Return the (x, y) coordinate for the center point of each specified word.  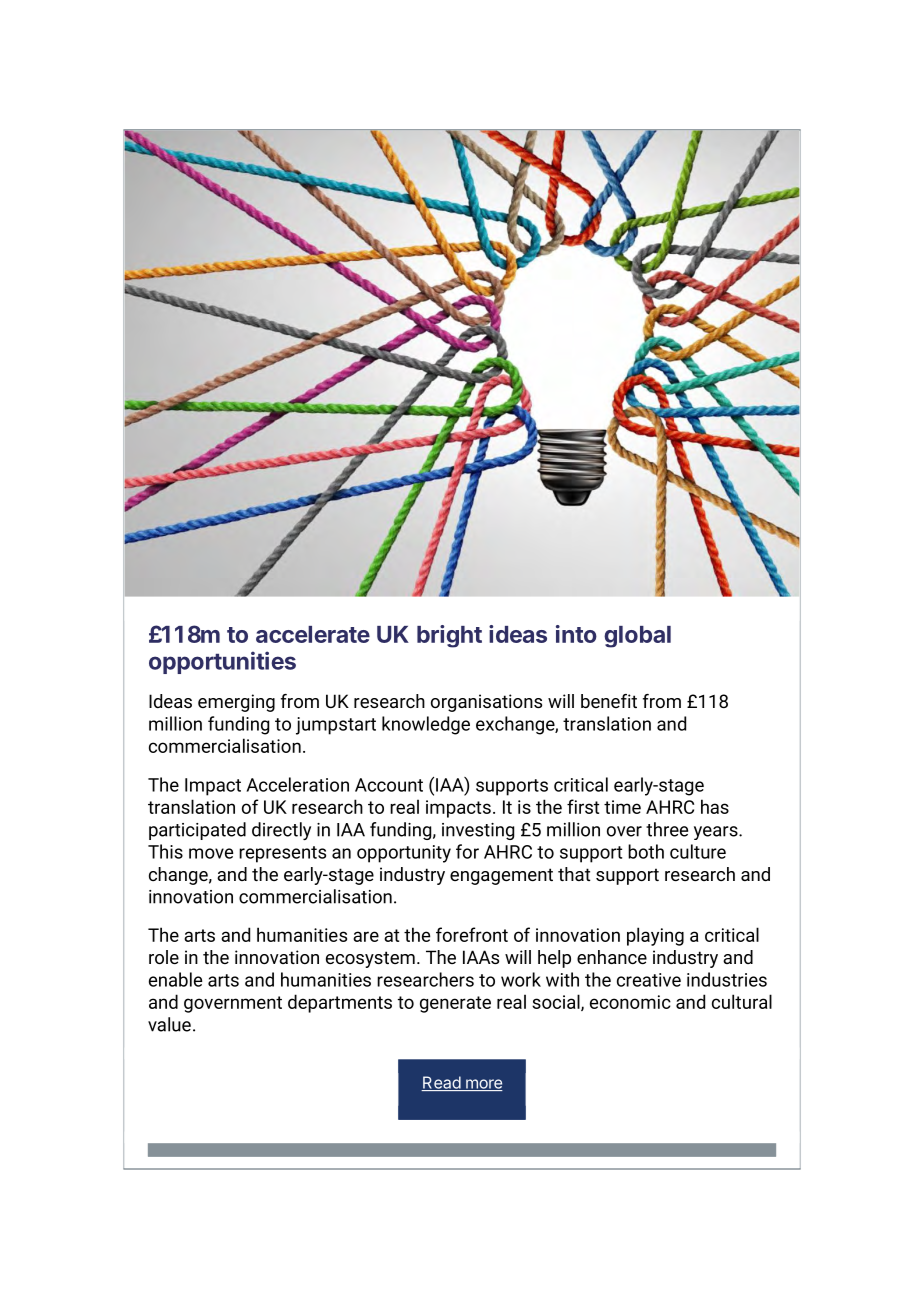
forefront (472, 934)
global (637, 637)
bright (449, 636)
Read (441, 1083)
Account (389, 785)
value (169, 1024)
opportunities (222, 662)
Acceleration (297, 784)
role (164, 957)
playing (655, 936)
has (715, 806)
